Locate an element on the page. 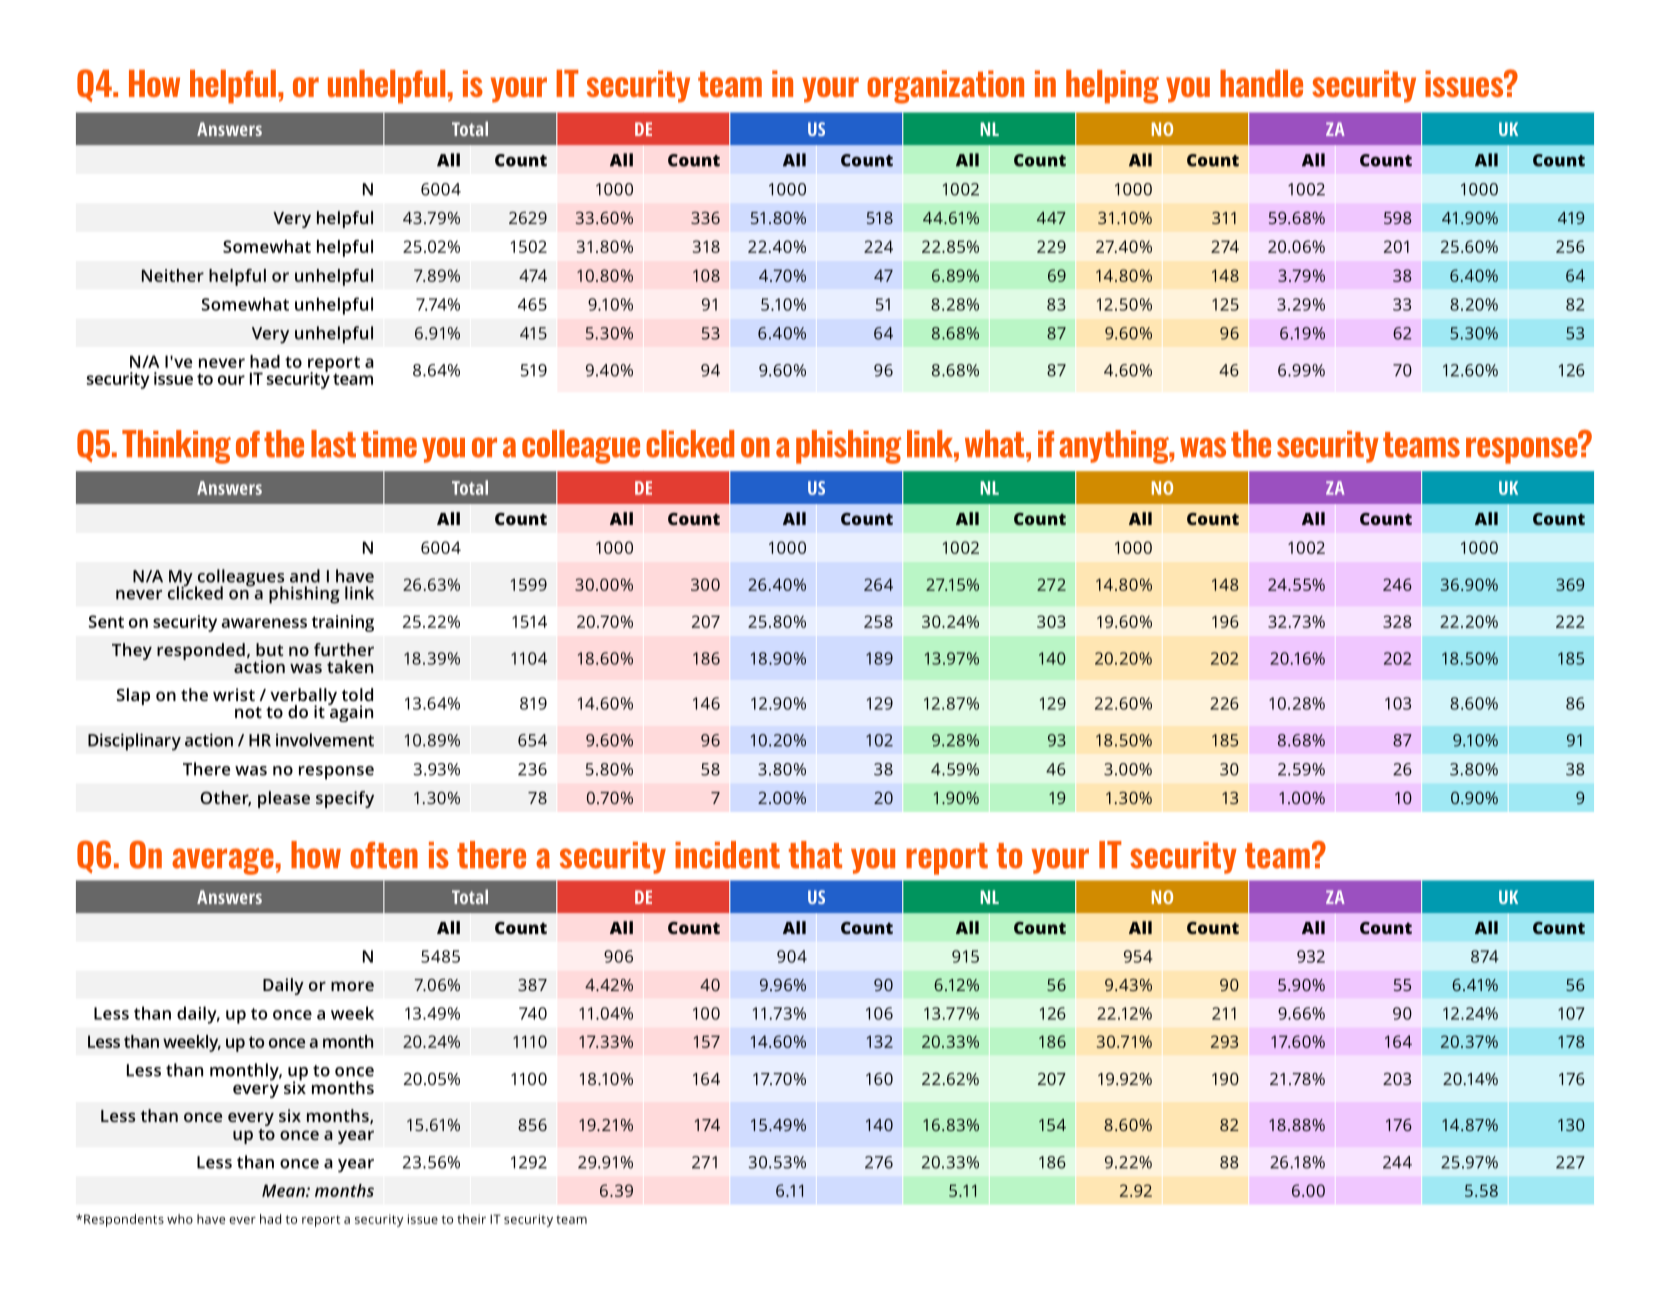  average is located at coordinates (223, 861).
